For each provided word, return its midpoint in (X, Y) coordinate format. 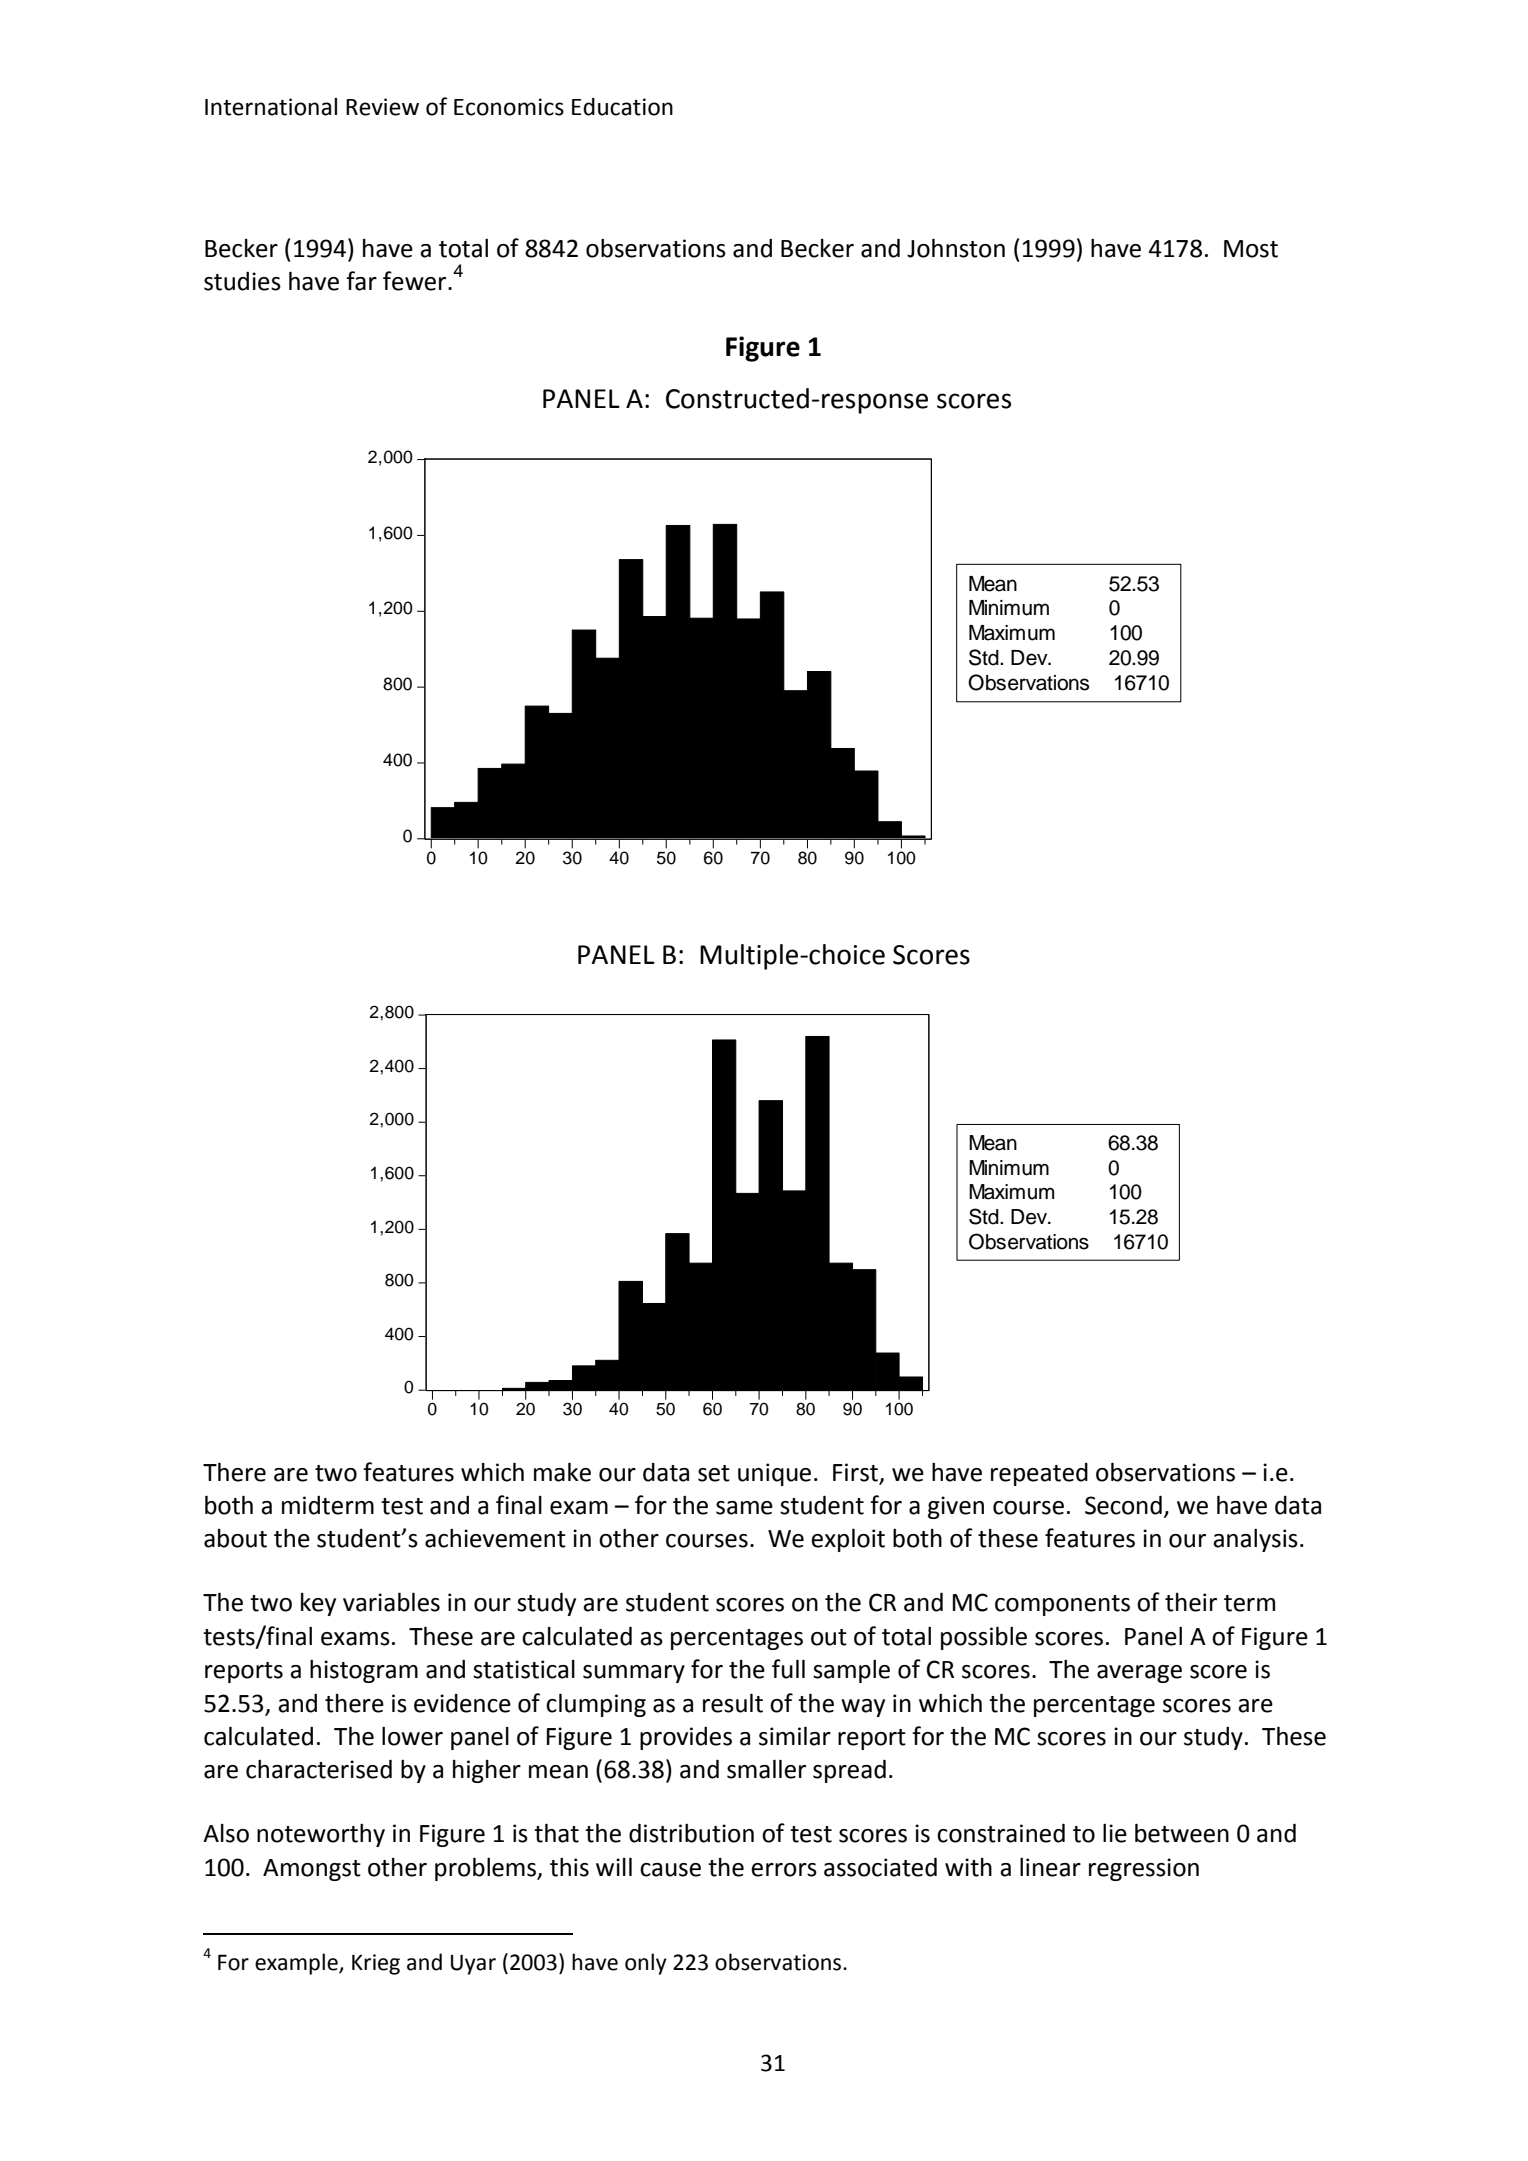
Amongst (312, 1870)
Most (1251, 249)
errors (784, 1870)
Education (622, 107)
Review (382, 107)
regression (1144, 1869)
